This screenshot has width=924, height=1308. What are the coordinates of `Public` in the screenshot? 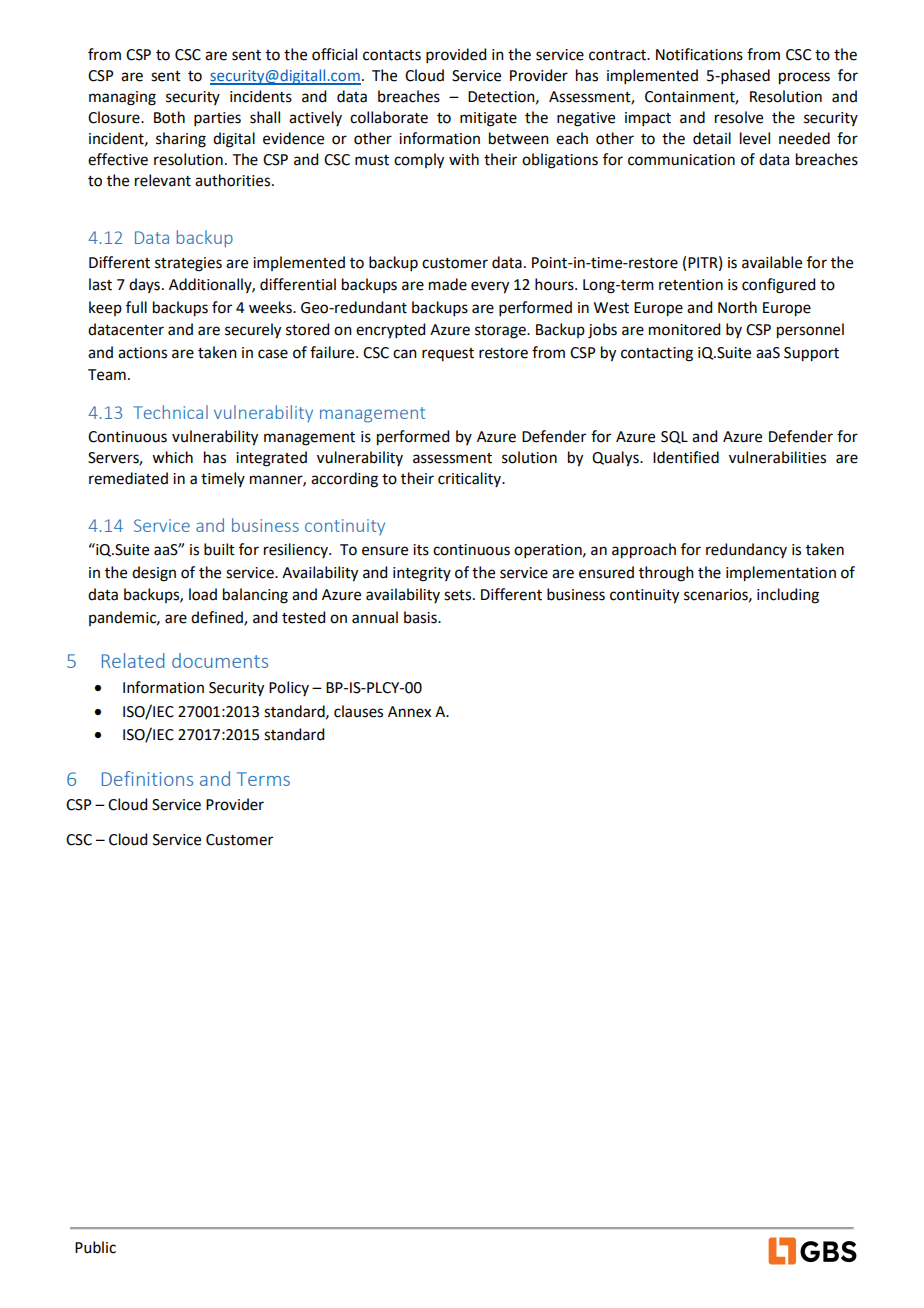 It's located at (95, 1247).
